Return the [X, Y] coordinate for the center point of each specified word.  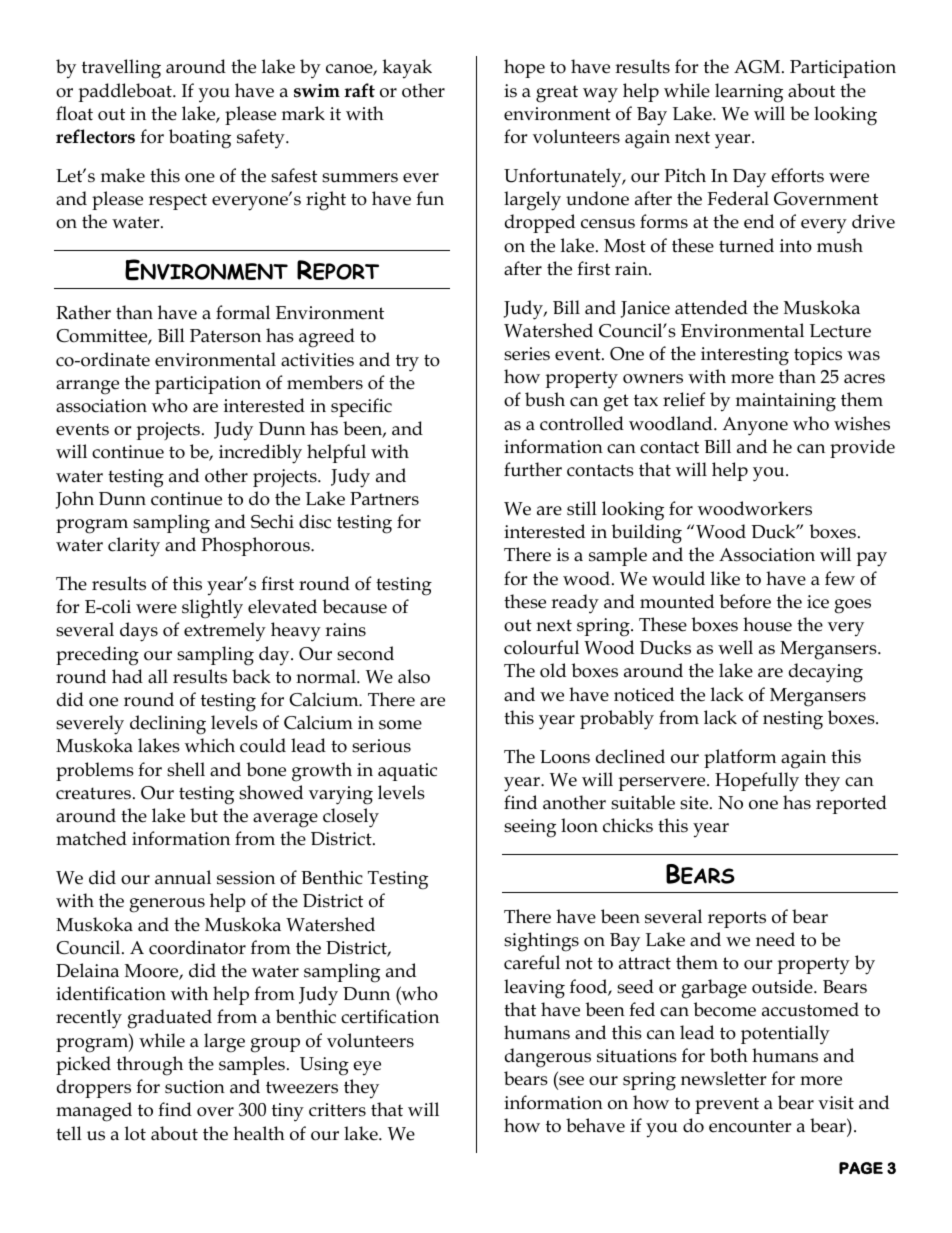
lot [135, 1133]
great [557, 94]
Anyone [755, 426]
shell [186, 769]
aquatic [407, 772]
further [533, 469]
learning [749, 93]
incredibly [260, 454]
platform [740, 758]
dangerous [548, 1058]
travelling [121, 69]
